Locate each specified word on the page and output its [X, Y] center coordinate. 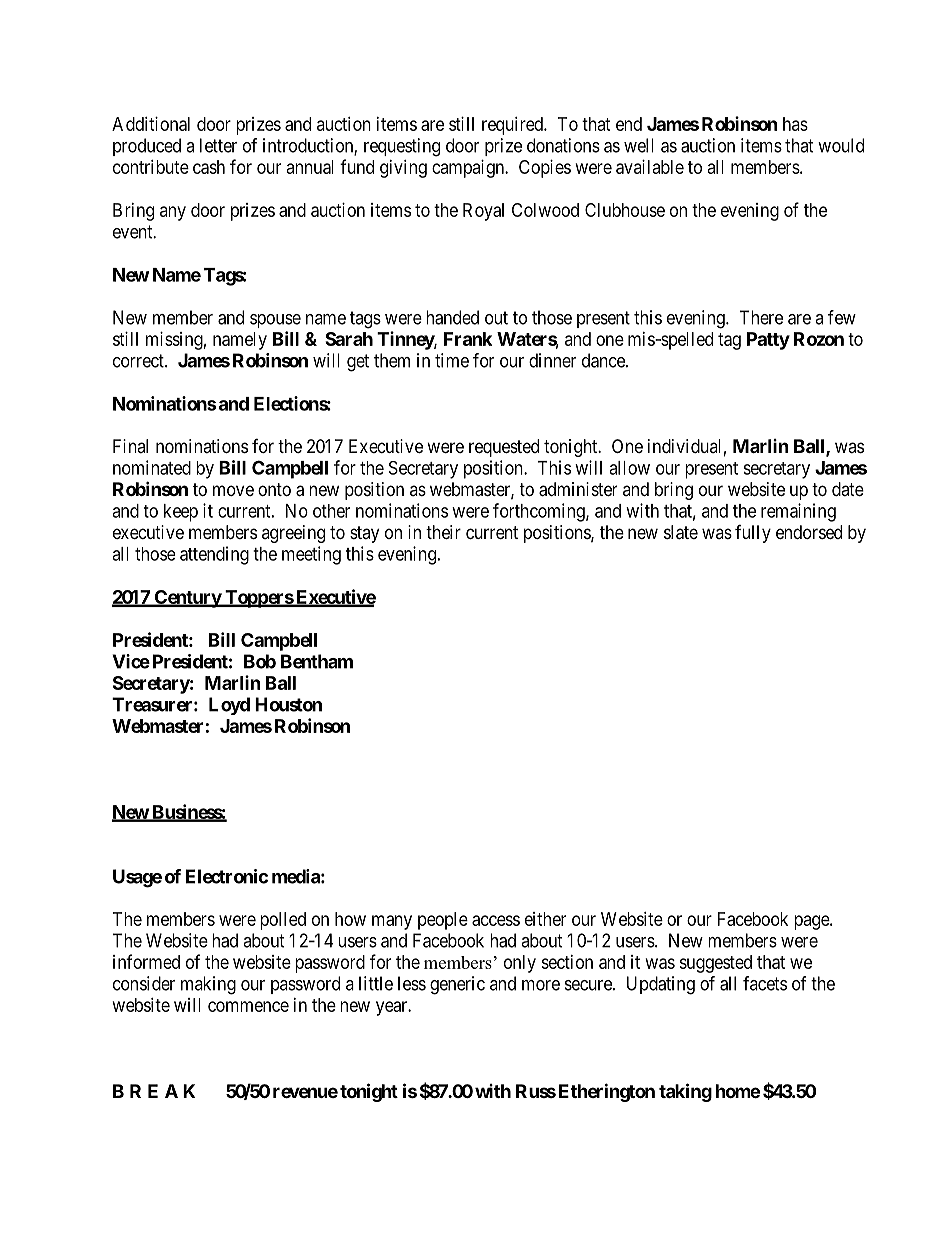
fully [753, 534]
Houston [288, 704]
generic [457, 985]
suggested [715, 964]
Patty [768, 341]
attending [214, 555]
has [795, 124]
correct [139, 361]
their [443, 532]
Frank [468, 339]
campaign [469, 169]
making [208, 985]
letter [218, 145]
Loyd [229, 706]
